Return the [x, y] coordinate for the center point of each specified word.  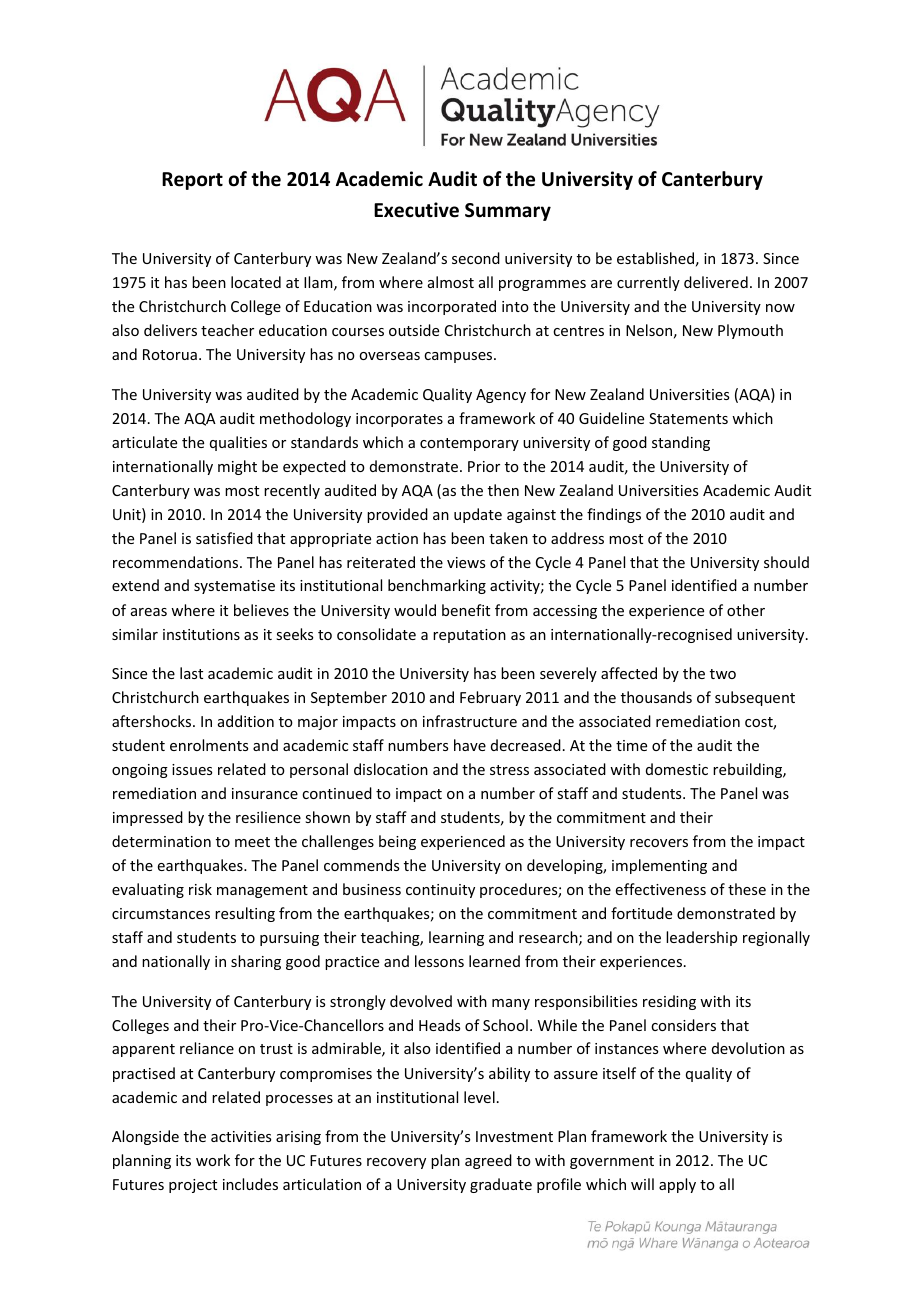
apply [677, 1185]
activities [241, 1136]
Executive [416, 210]
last [191, 673]
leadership [701, 938]
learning [456, 938]
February [490, 698]
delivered [716, 282]
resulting [245, 914]
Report [192, 181]
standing [681, 443]
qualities [238, 443]
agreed [488, 1161]
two [723, 674]
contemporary [469, 444]
